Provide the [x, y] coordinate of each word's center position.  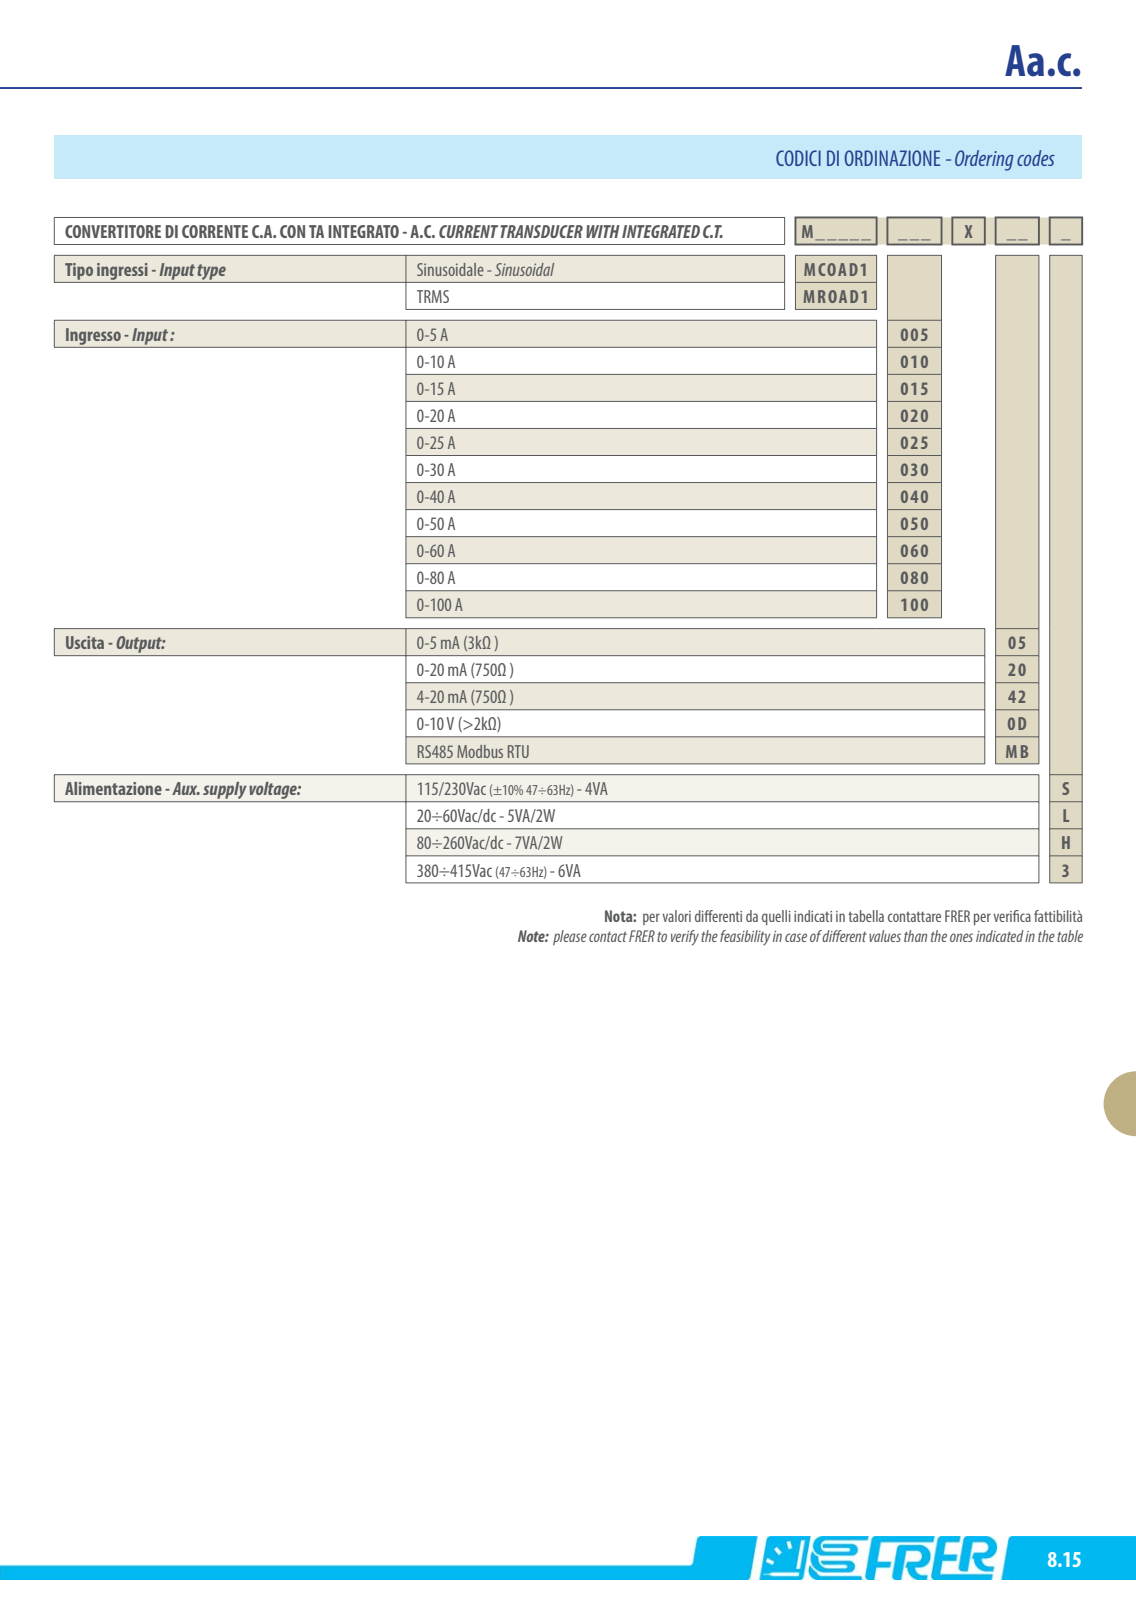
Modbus [480, 751]
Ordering [984, 160]
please [570, 937]
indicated [1000, 936]
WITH [603, 231]
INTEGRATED [661, 231]
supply [225, 792]
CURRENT [468, 231]
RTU [518, 751]
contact [608, 937]
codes [1036, 158]
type [212, 273]
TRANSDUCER [541, 231]
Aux [186, 788]
